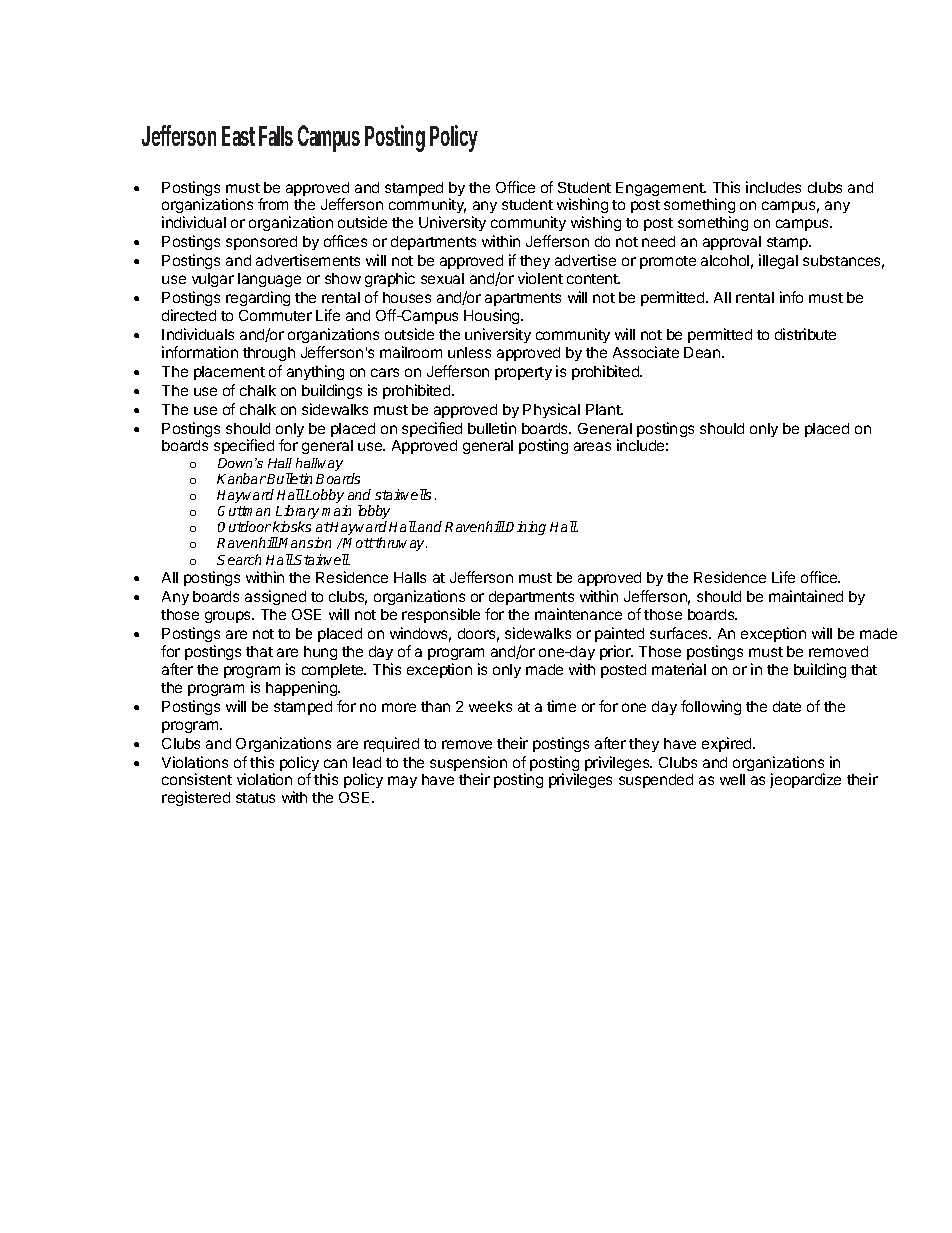  What do you see at coordinates (680, 633) in the screenshot?
I see `surfaces` at bounding box center [680, 633].
